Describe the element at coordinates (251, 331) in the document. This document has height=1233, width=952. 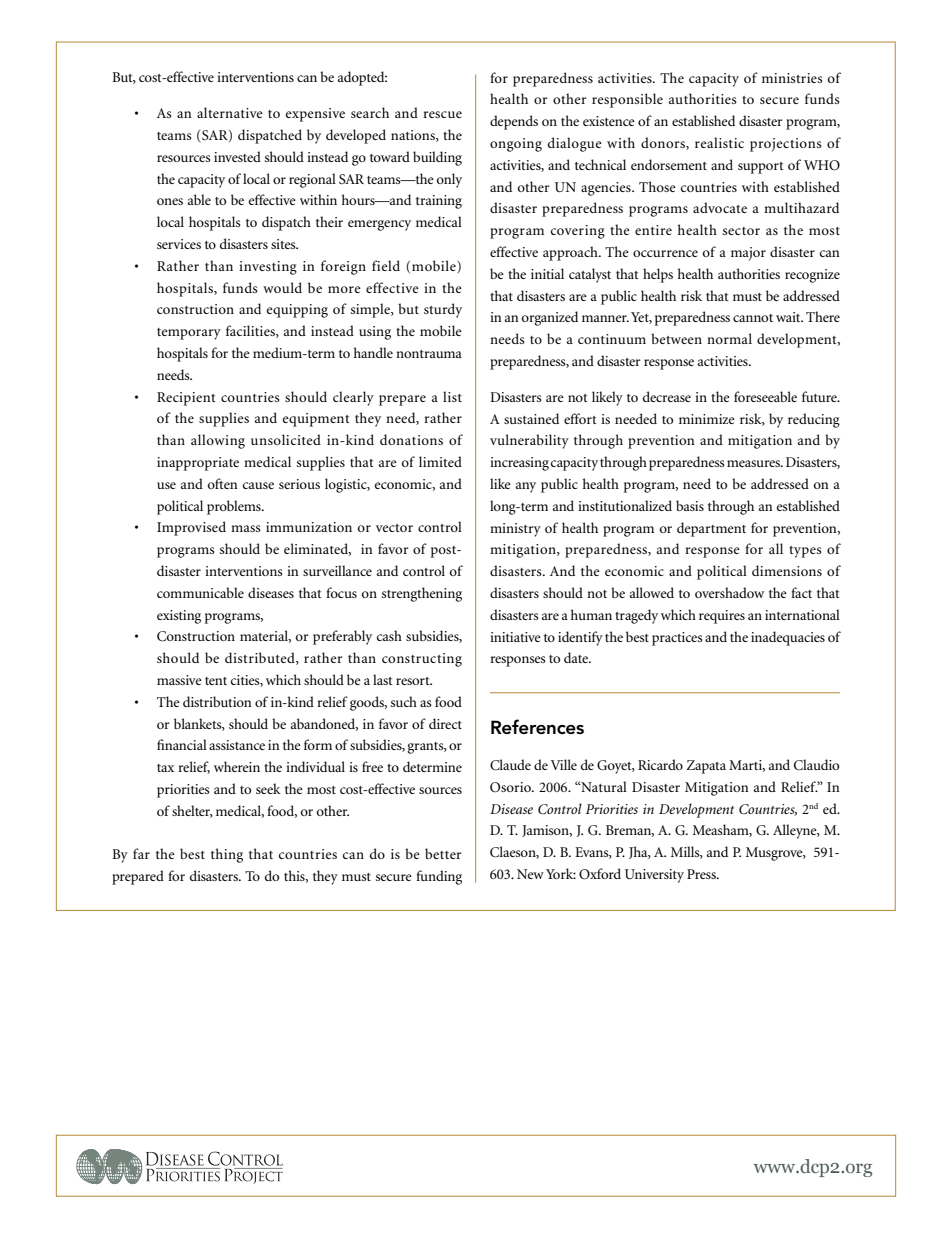
I see `facilities` at that location.
